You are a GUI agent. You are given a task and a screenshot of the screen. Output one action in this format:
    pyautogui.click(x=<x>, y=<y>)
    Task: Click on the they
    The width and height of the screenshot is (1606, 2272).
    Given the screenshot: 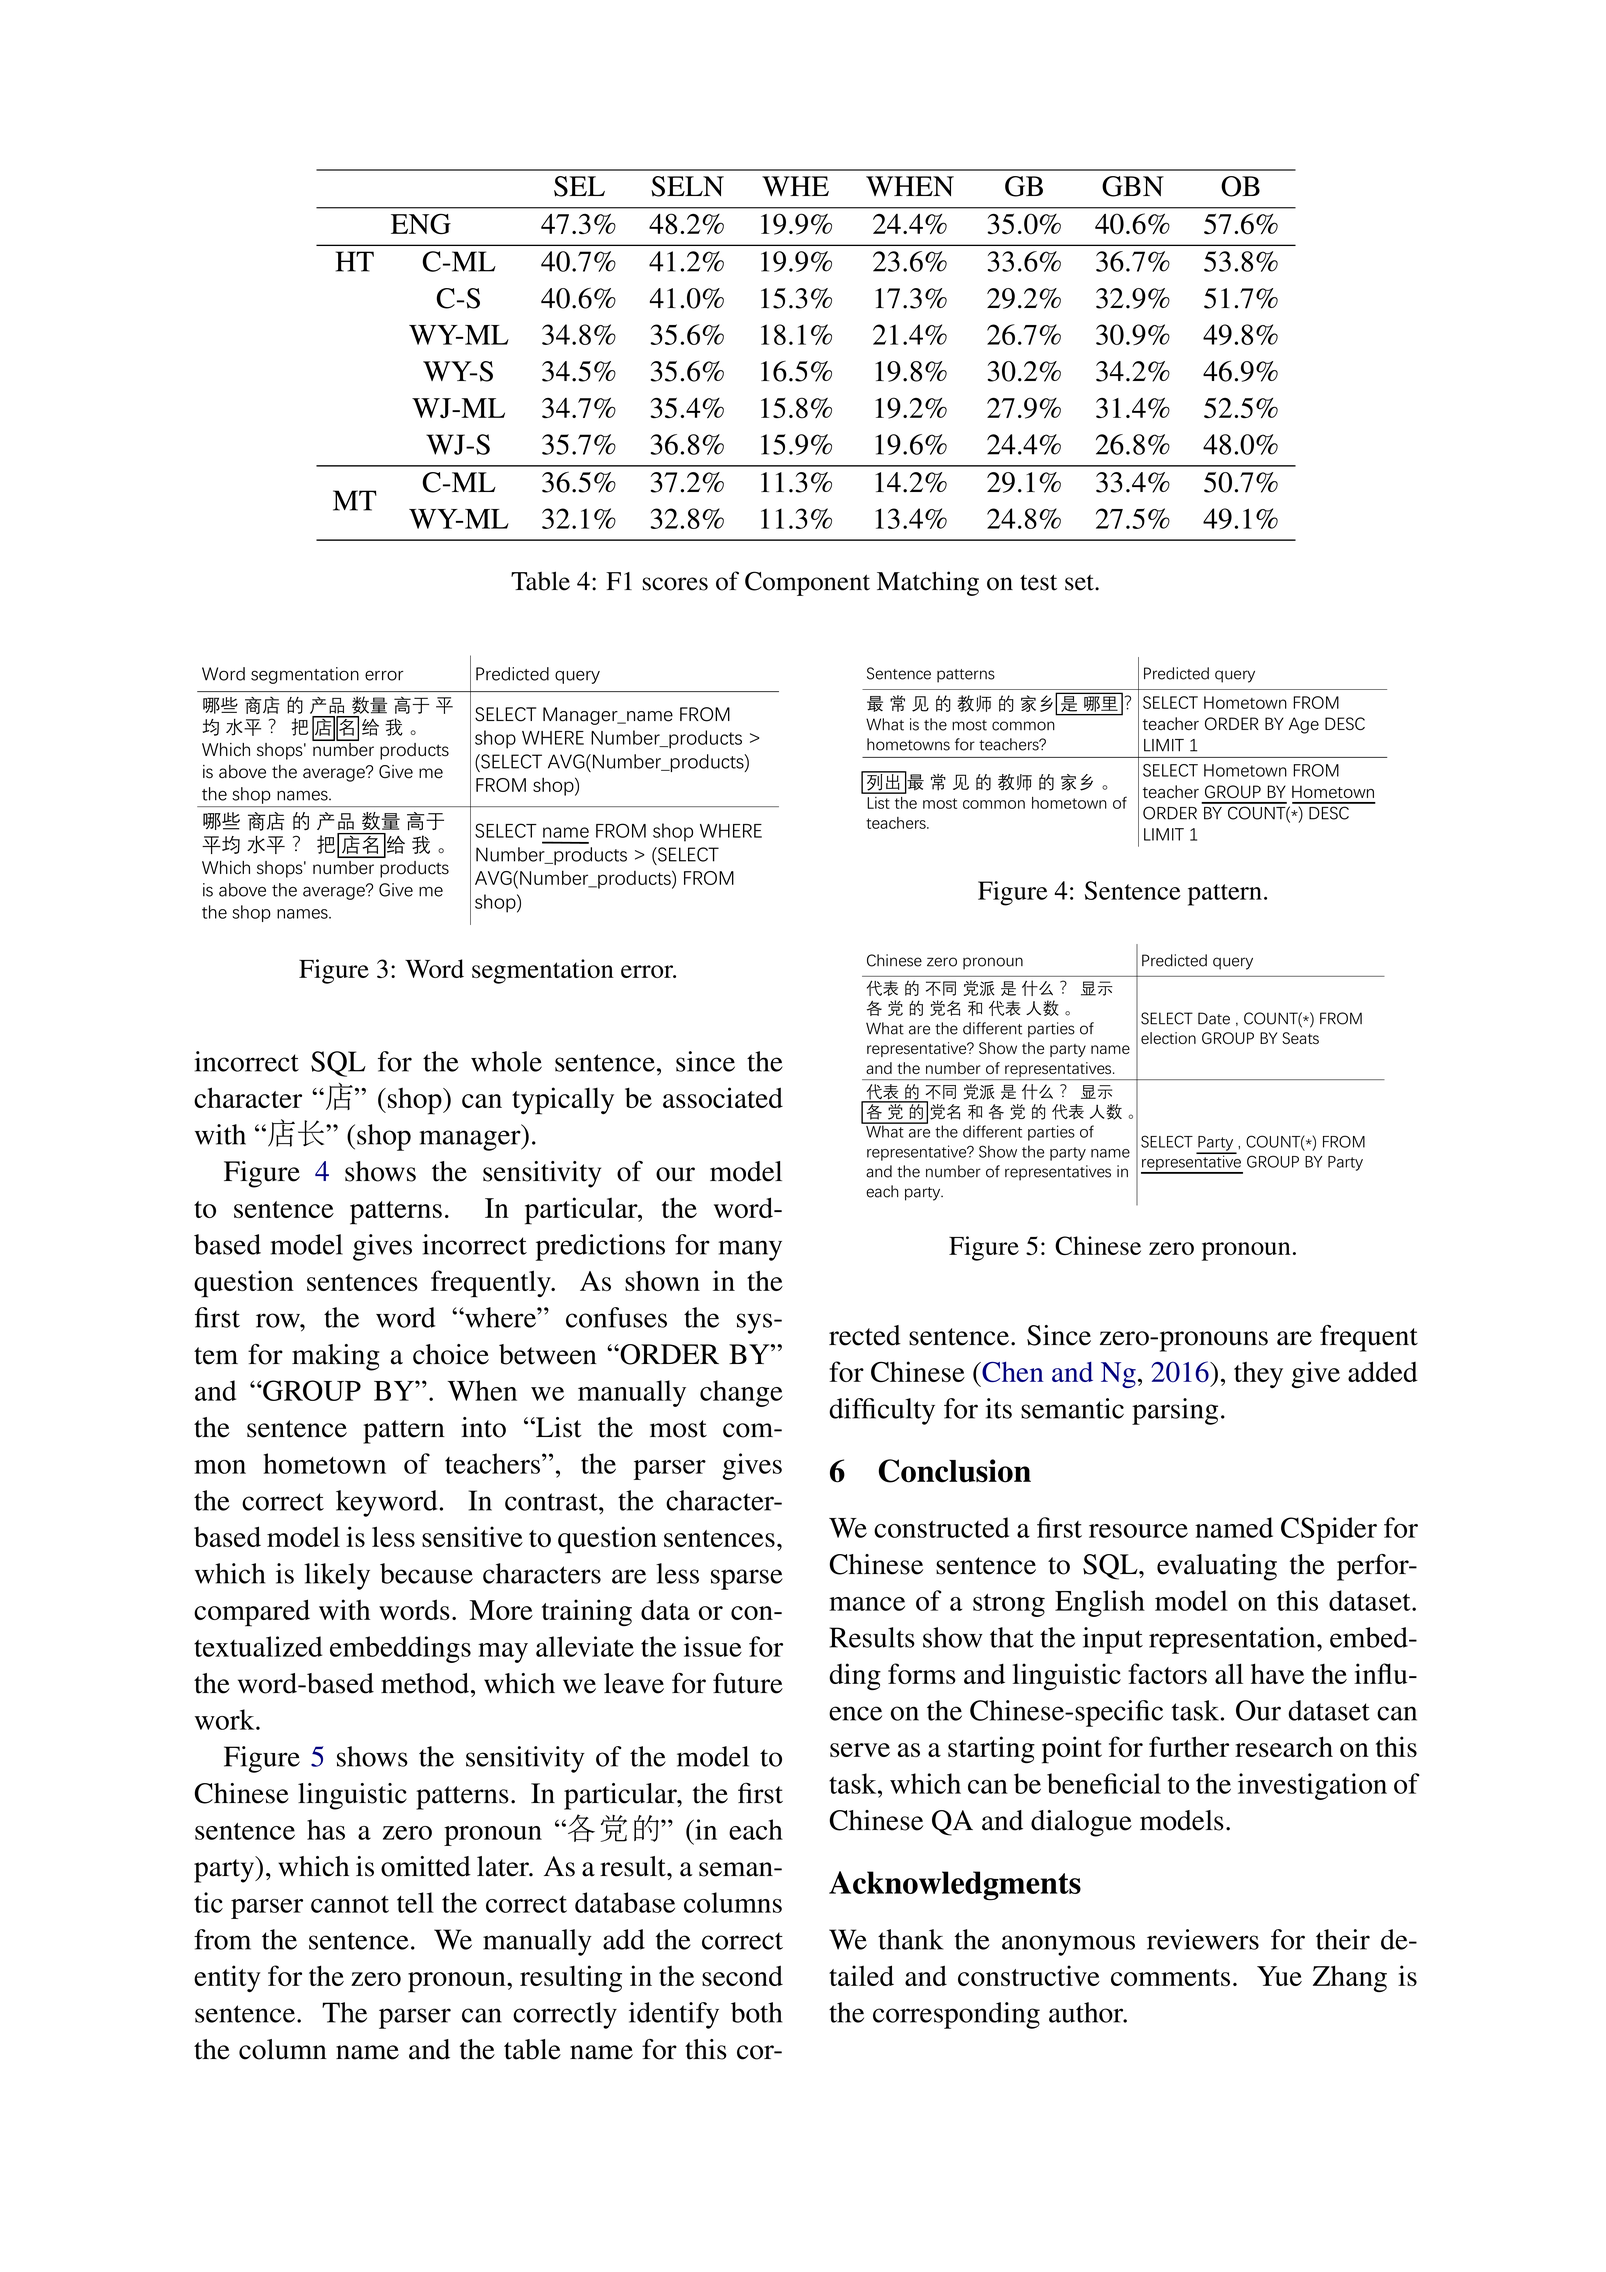 What is the action you would take?
    pyautogui.click(x=1258, y=1375)
